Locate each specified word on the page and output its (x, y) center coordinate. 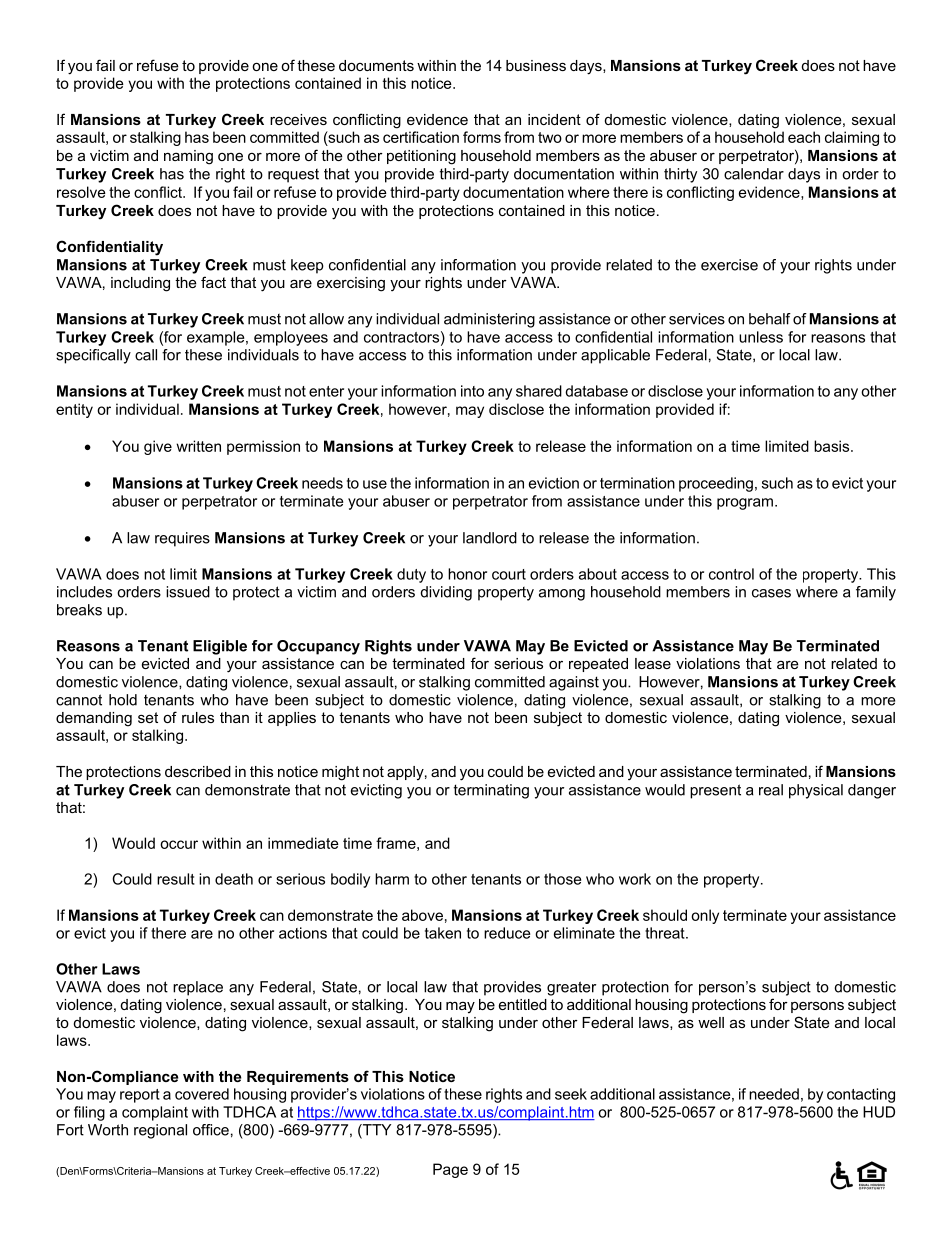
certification (421, 137)
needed (774, 1094)
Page (450, 1170)
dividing (446, 593)
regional (160, 1131)
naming (188, 157)
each (804, 137)
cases (771, 593)
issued (188, 592)
